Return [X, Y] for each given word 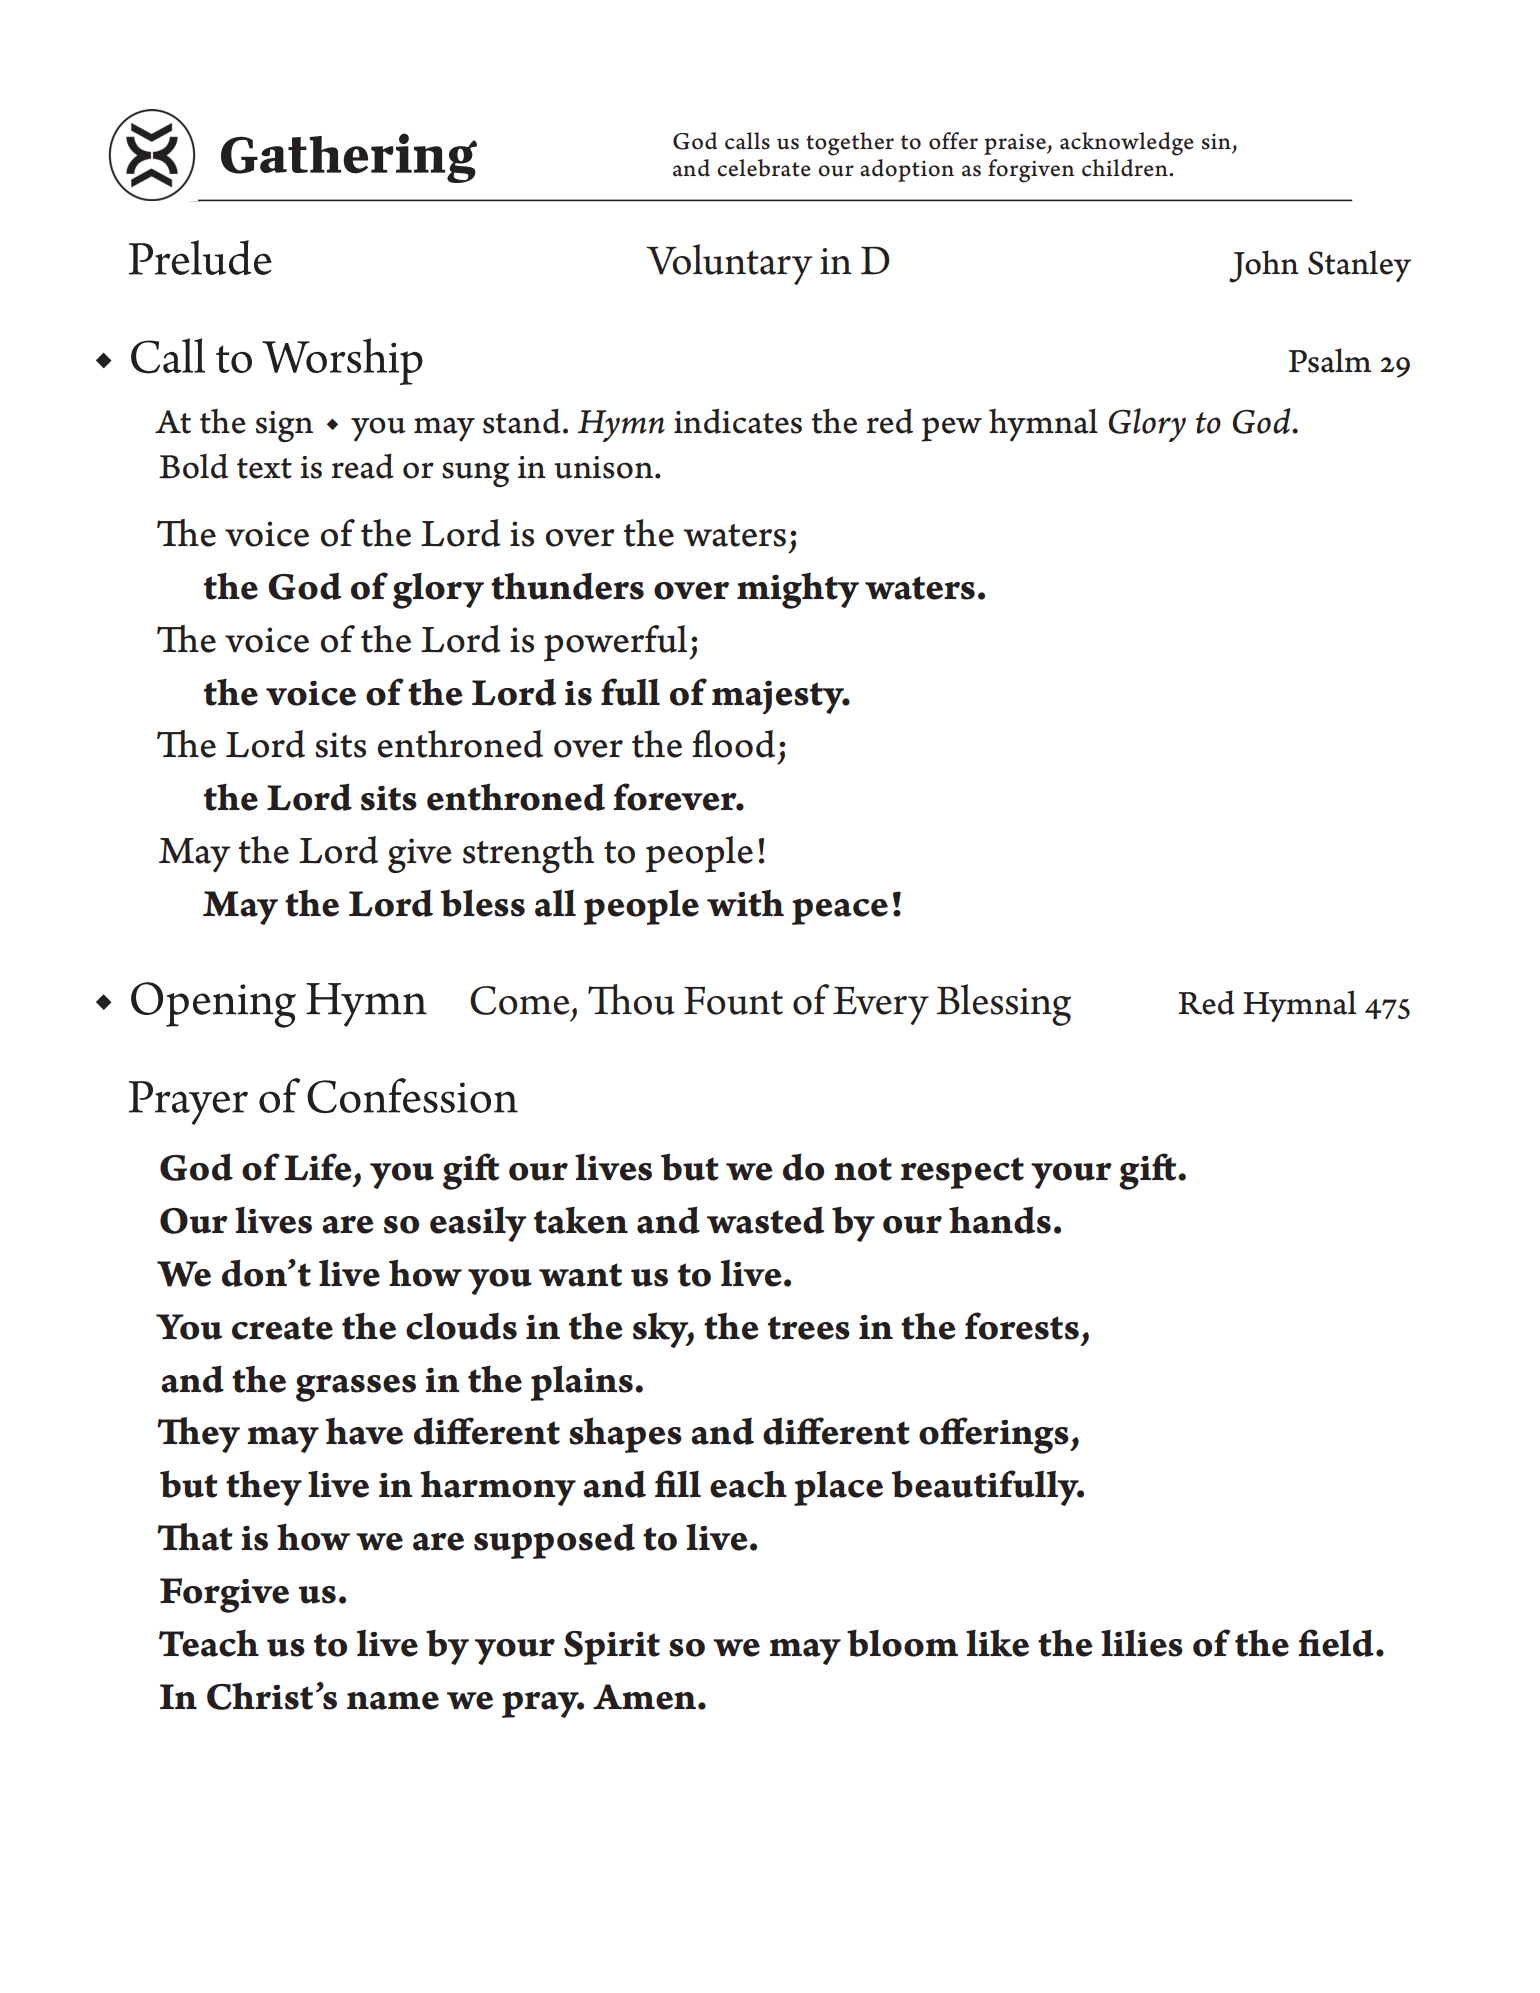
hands [1000, 1220]
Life [318, 1167]
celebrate [764, 168]
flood [733, 744]
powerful [617, 643]
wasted [765, 1220]
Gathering [349, 158]
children [1126, 168]
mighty [798, 591]
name [393, 1701]
